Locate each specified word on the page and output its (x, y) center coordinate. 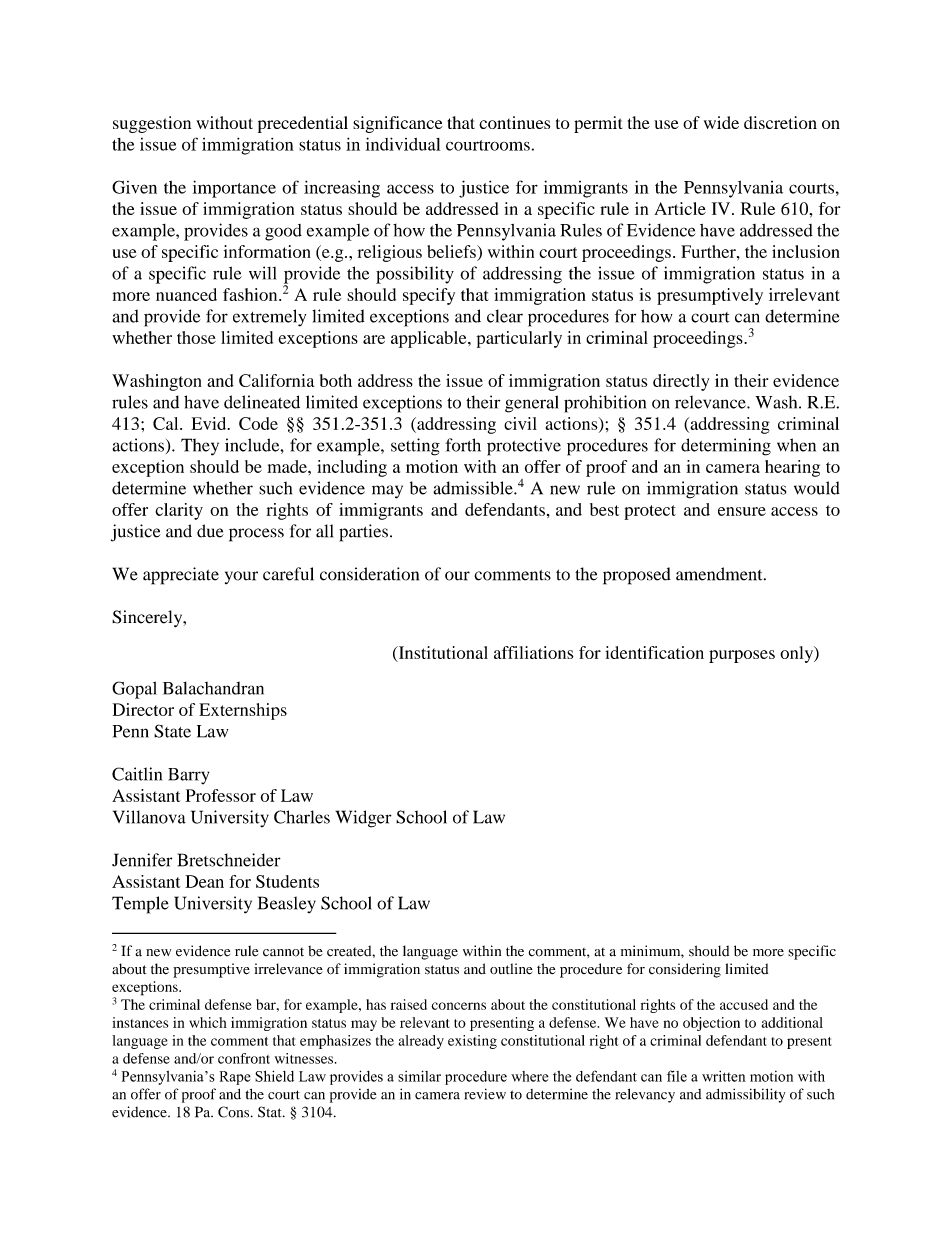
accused (744, 1004)
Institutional (442, 653)
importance (234, 189)
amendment (720, 574)
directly (681, 382)
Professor (220, 795)
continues (514, 122)
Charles (302, 817)
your (241, 577)
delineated (262, 402)
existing (472, 1042)
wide (721, 122)
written (724, 1076)
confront (244, 1058)
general (532, 404)
